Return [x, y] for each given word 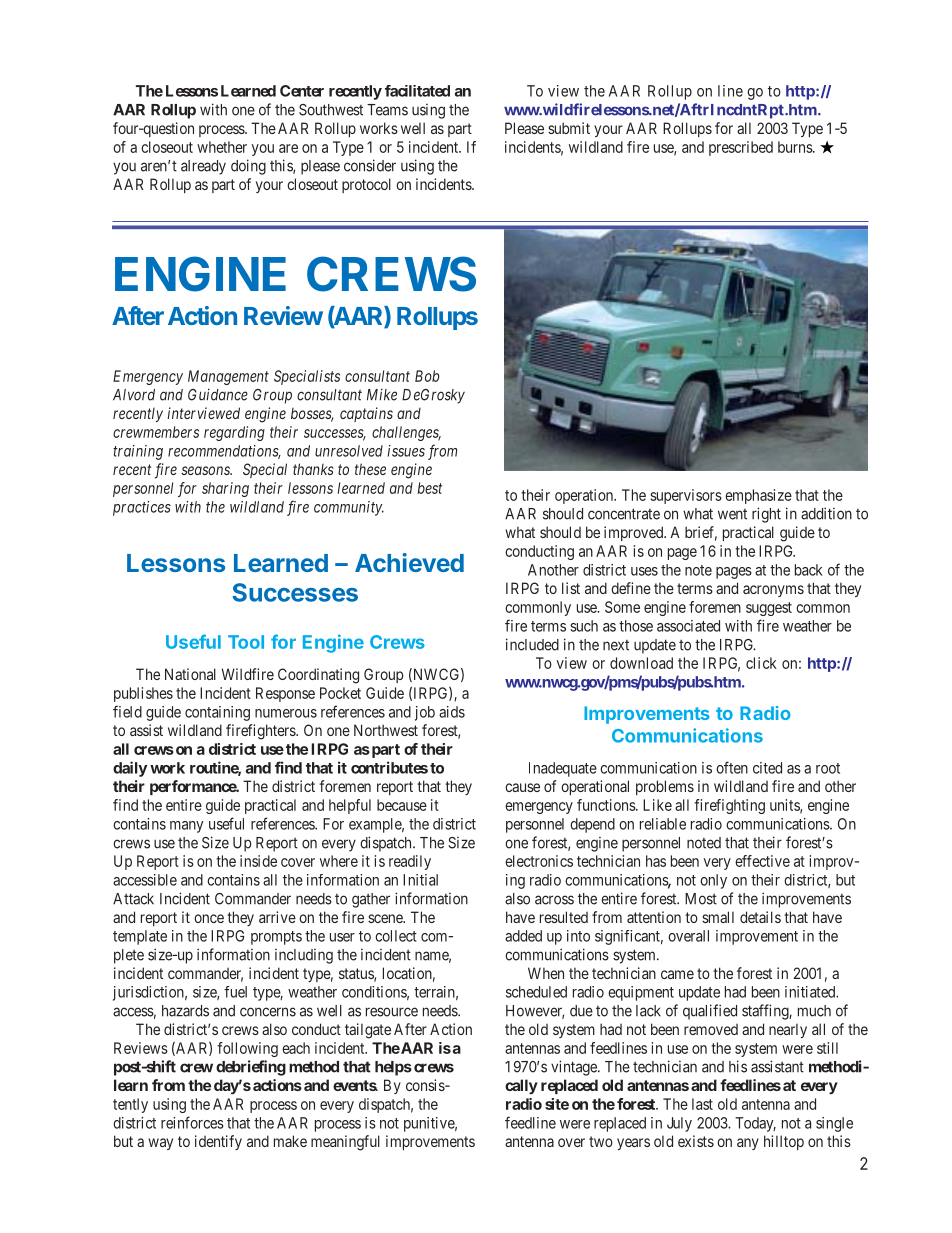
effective [762, 861]
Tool [246, 642]
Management [228, 377]
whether [222, 147]
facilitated [417, 91]
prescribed [741, 148]
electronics [539, 861]
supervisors [686, 496]
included [532, 644]
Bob [427, 376]
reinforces [192, 1122]
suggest [769, 609]
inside [258, 861]
